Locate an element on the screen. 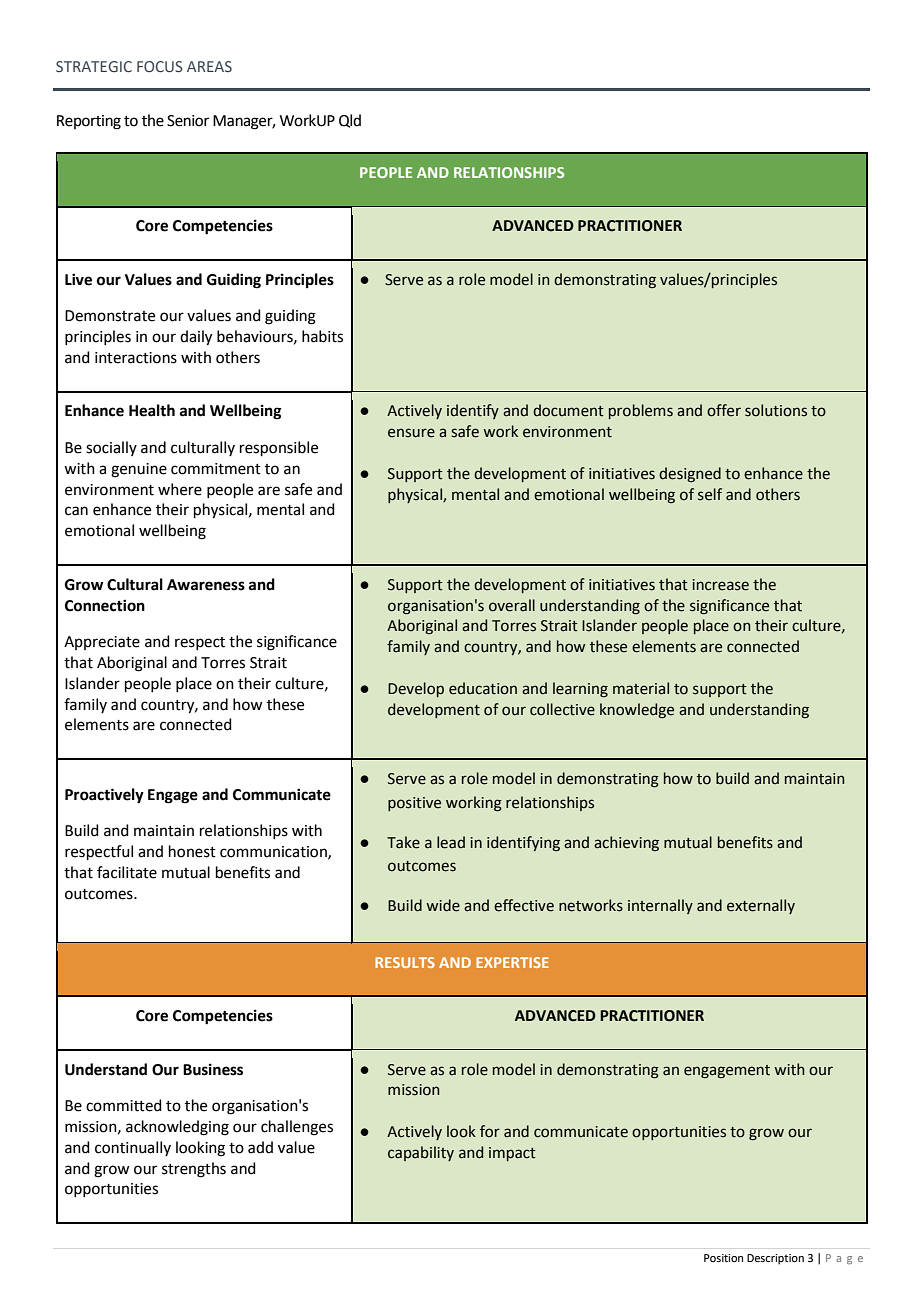  facilitate is located at coordinates (127, 872).
